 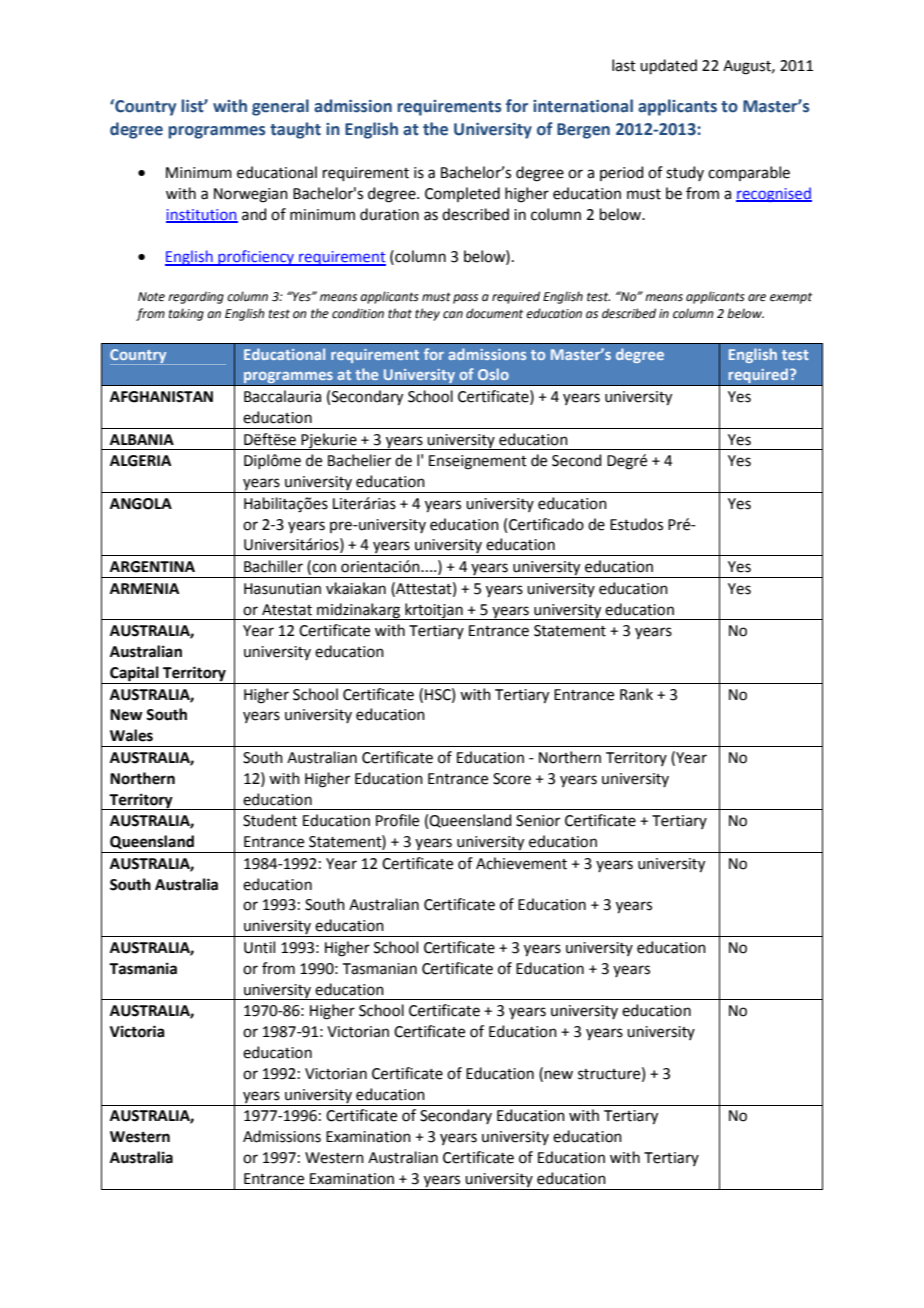 What do you see at coordinates (280, 107) in the screenshot?
I see `general` at bounding box center [280, 107].
